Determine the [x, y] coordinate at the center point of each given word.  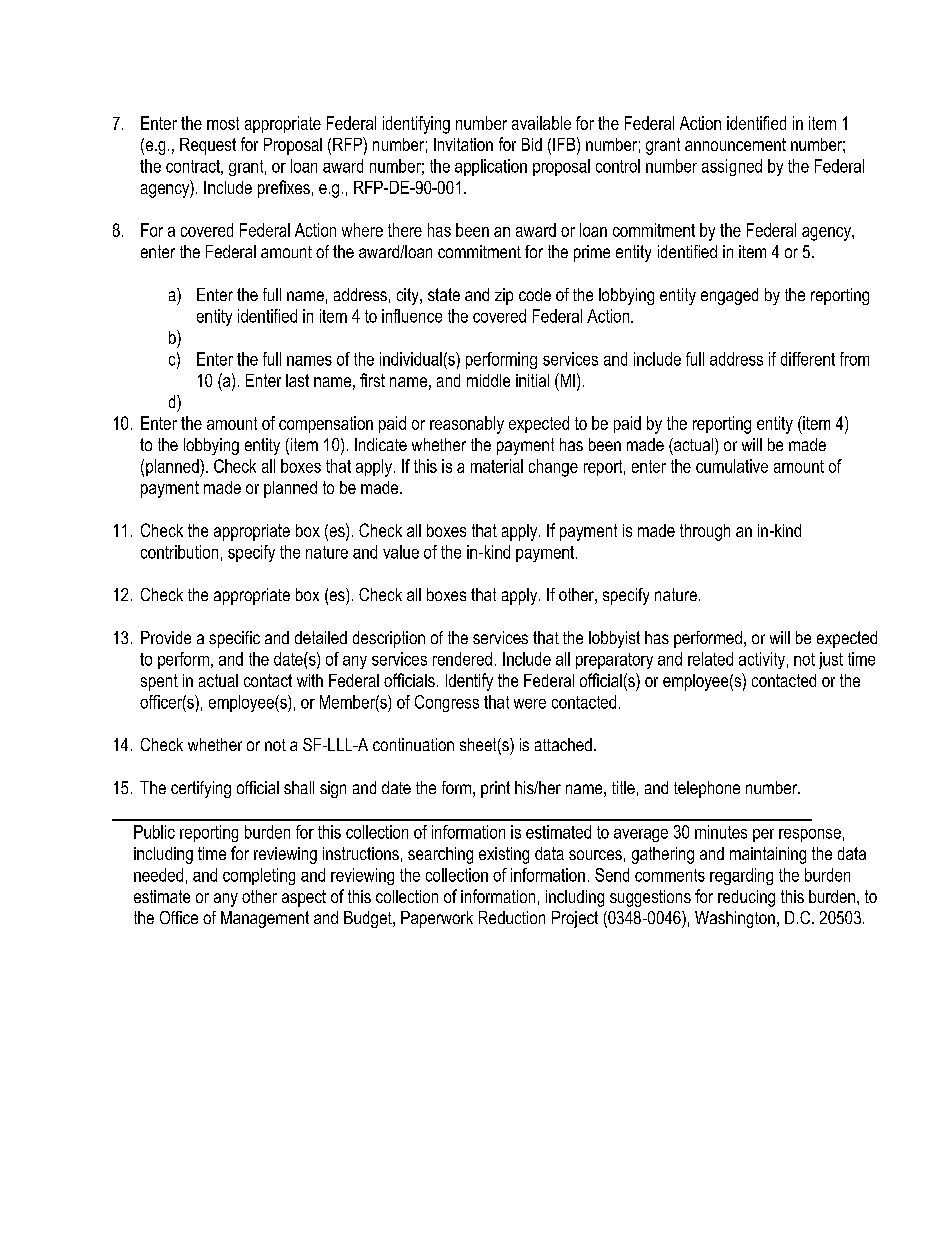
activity [762, 660]
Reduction [512, 917]
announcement [735, 144]
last [297, 380]
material [497, 466]
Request [208, 146]
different [808, 359]
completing [259, 876]
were [530, 704]
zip [504, 296]
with [310, 680]
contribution [179, 552]
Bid [532, 144]
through [705, 532]
